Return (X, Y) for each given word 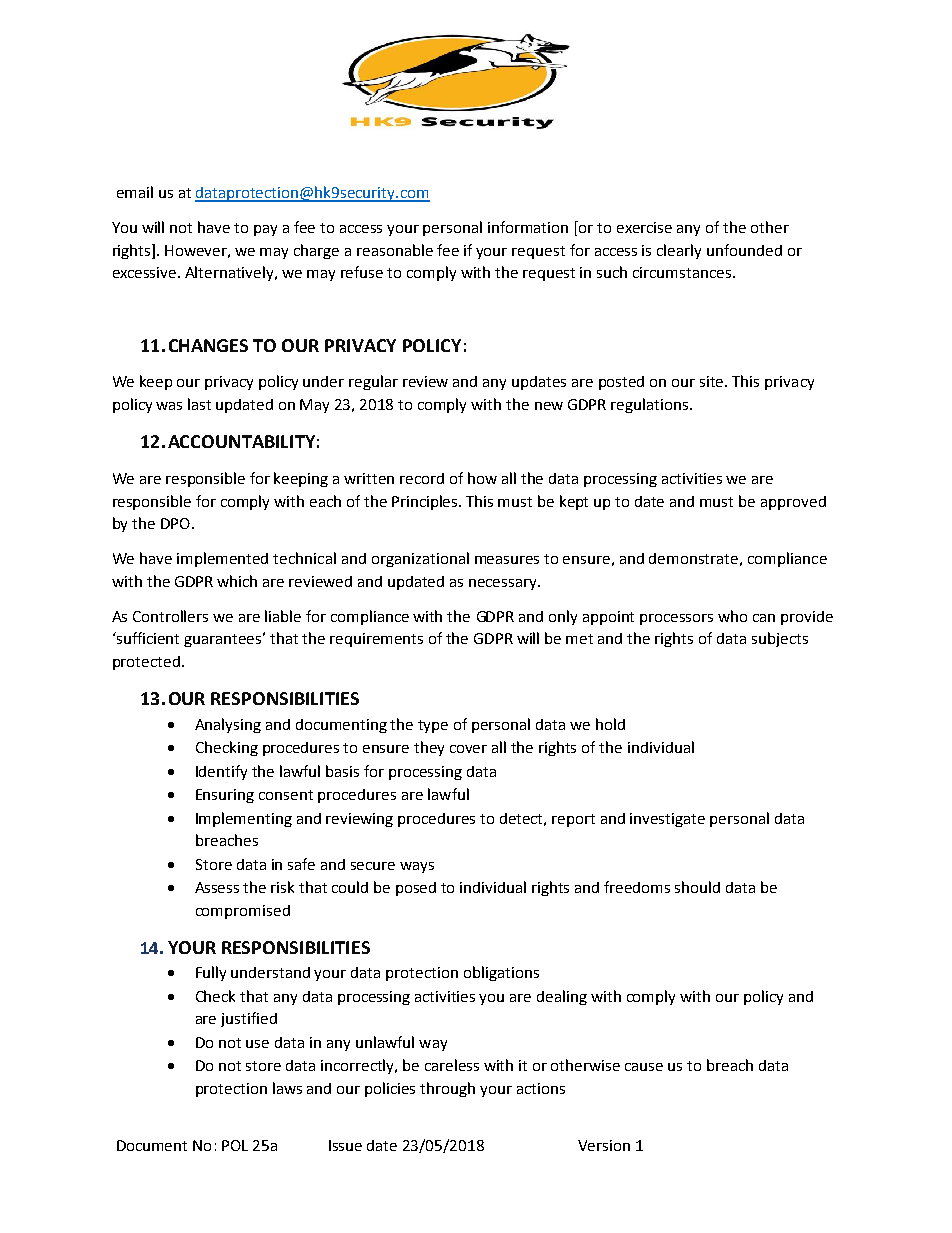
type (433, 726)
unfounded (744, 250)
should (697, 887)
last (199, 404)
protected (146, 663)
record (422, 478)
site (713, 381)
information (528, 227)
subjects (780, 639)
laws (287, 1088)
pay (265, 230)
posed (416, 889)
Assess (217, 887)
